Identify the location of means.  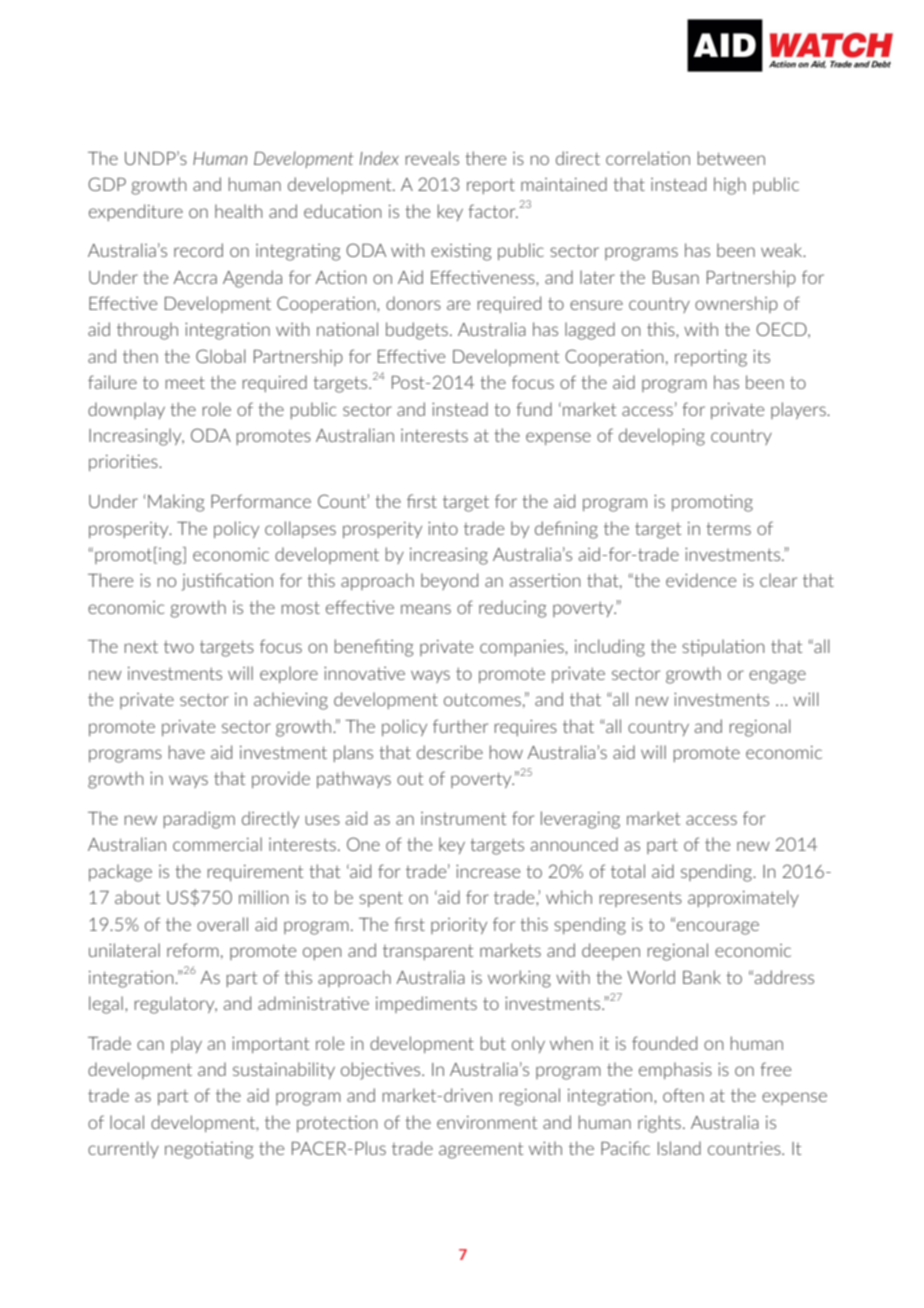
(426, 609).
